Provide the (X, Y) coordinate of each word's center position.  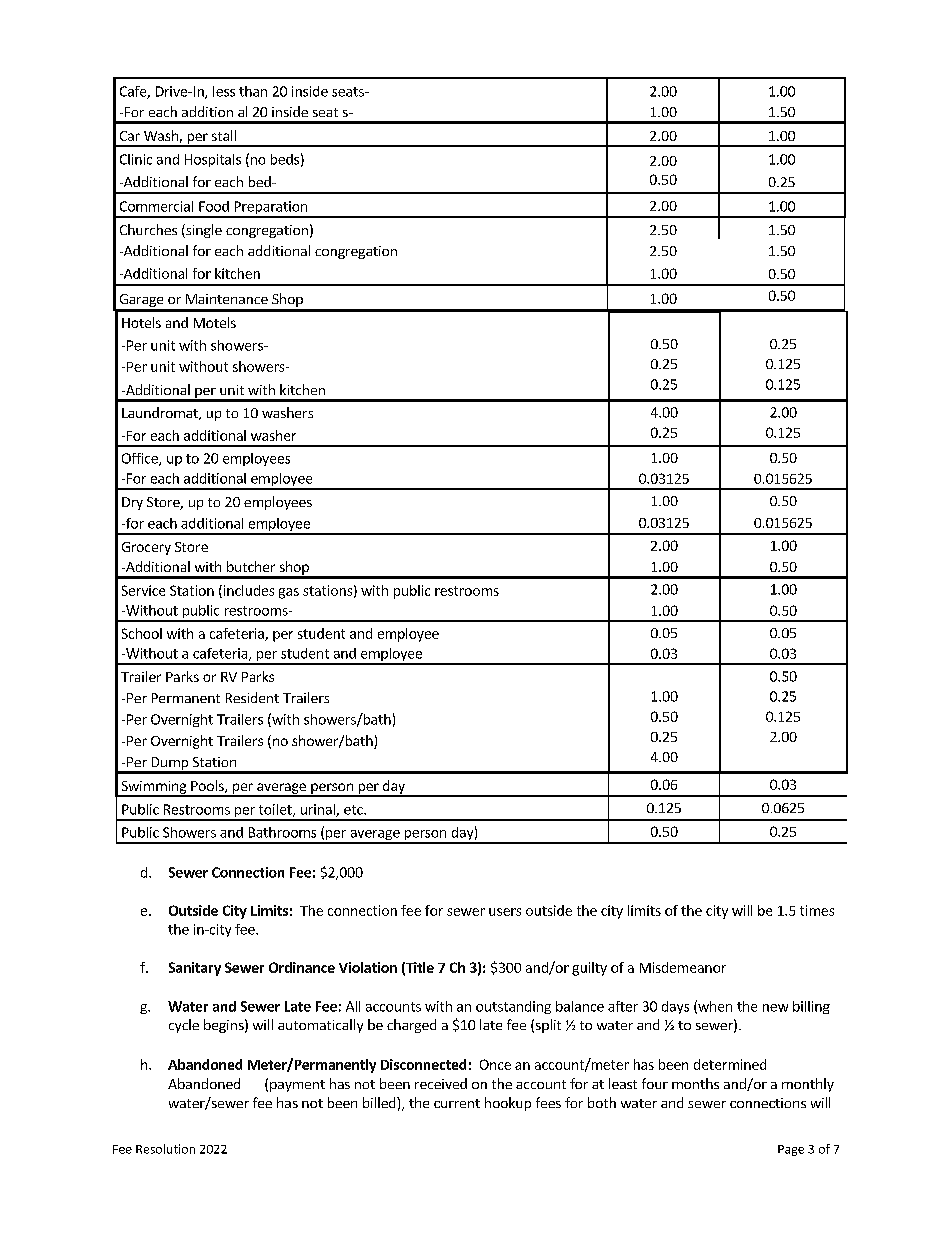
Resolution (165, 1149)
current (457, 1103)
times (817, 910)
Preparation (270, 209)
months (695, 1083)
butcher (251, 566)
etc (354, 810)
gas (289, 593)
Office (141, 459)
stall (224, 135)
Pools (208, 786)
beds (285, 159)
